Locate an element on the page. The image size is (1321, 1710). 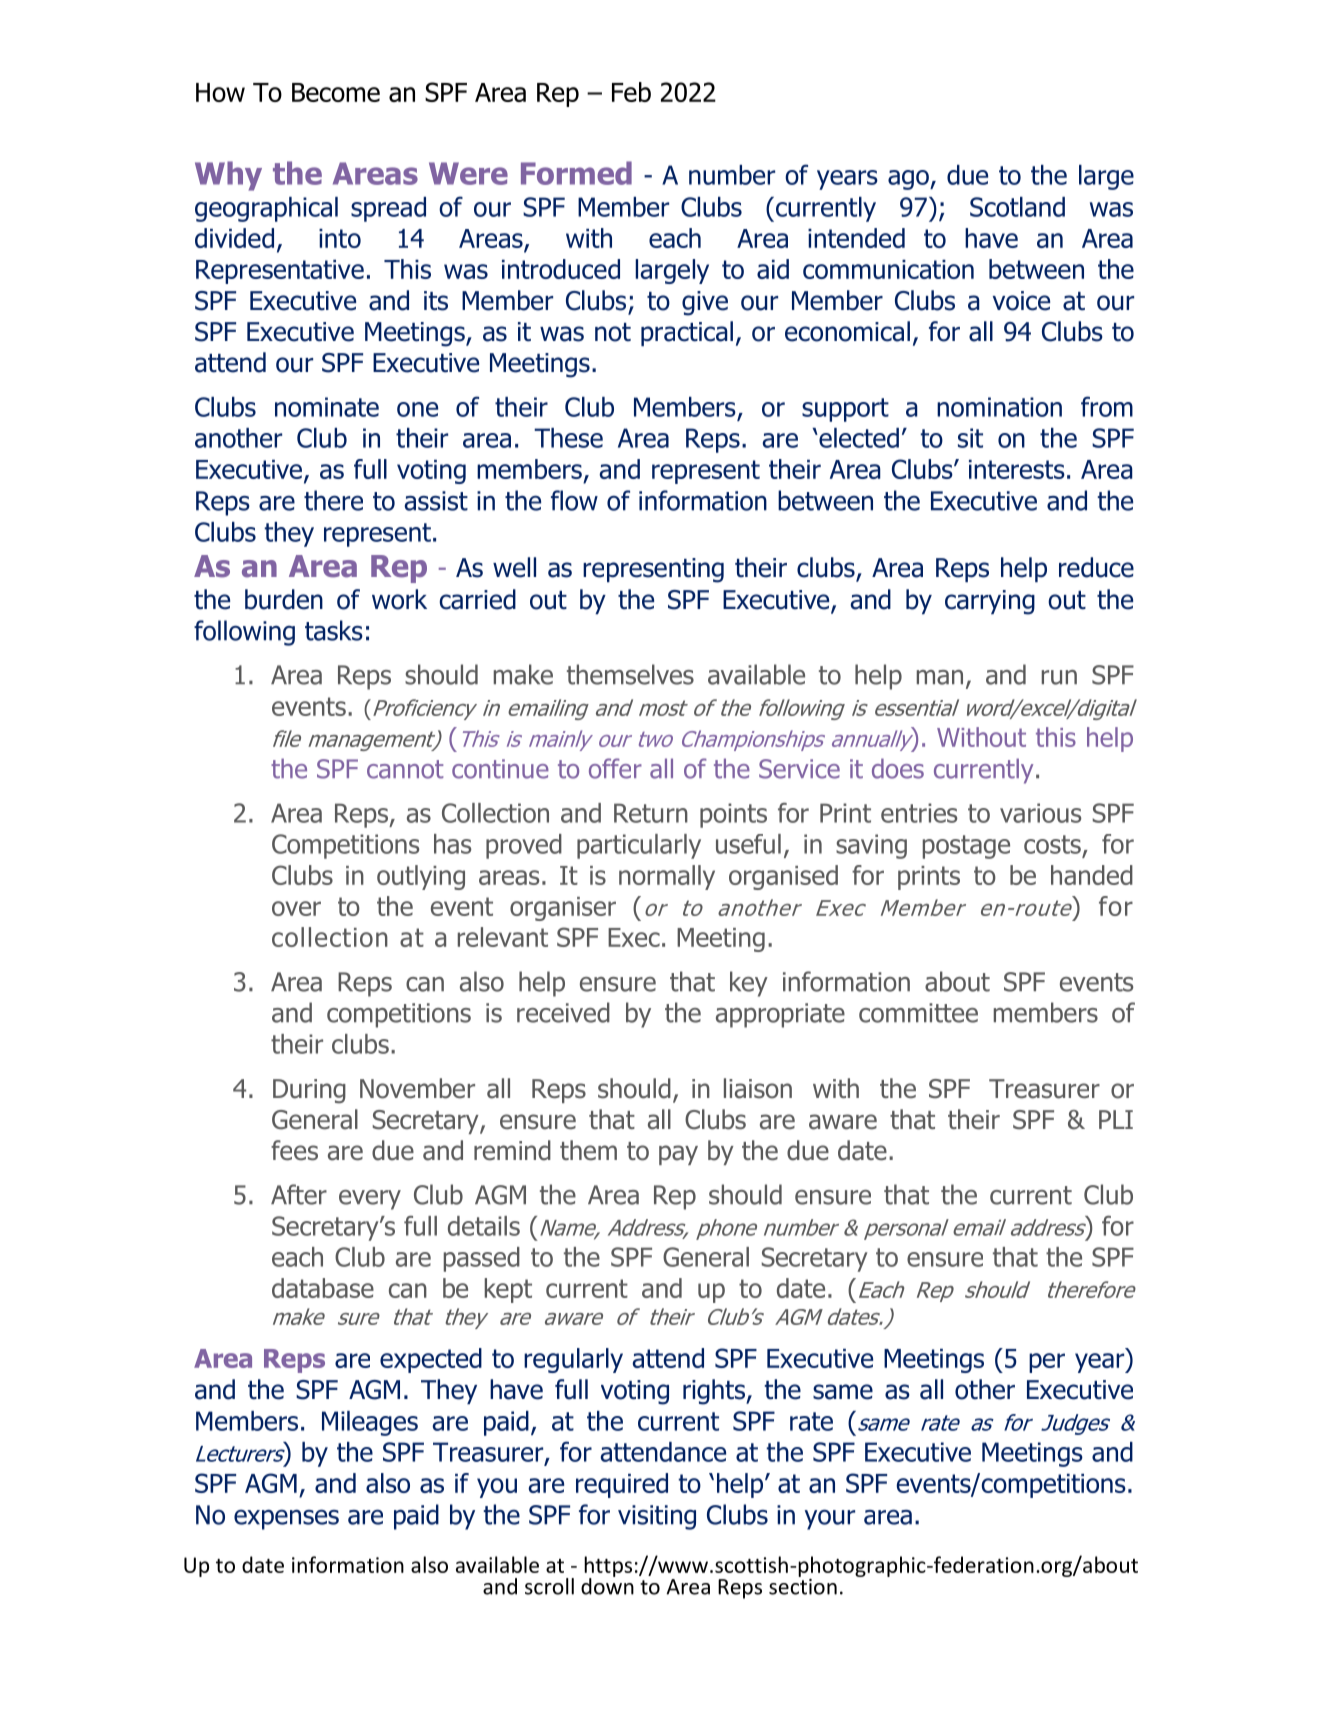
your is located at coordinates (830, 1519).
